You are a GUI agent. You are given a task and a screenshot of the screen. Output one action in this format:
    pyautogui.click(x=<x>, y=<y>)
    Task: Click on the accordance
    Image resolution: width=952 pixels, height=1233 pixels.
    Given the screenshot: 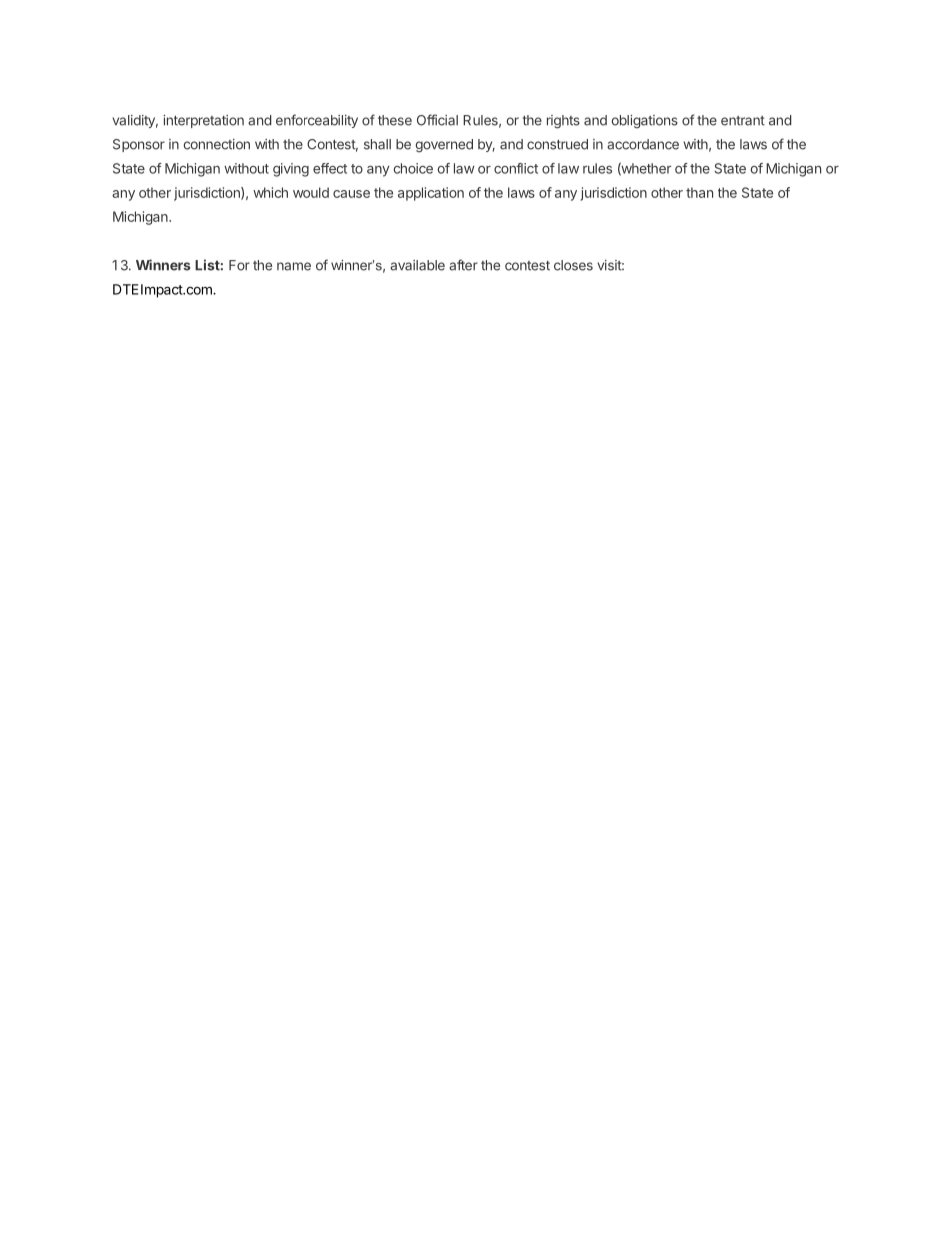 What is the action you would take?
    pyautogui.click(x=643, y=144)
